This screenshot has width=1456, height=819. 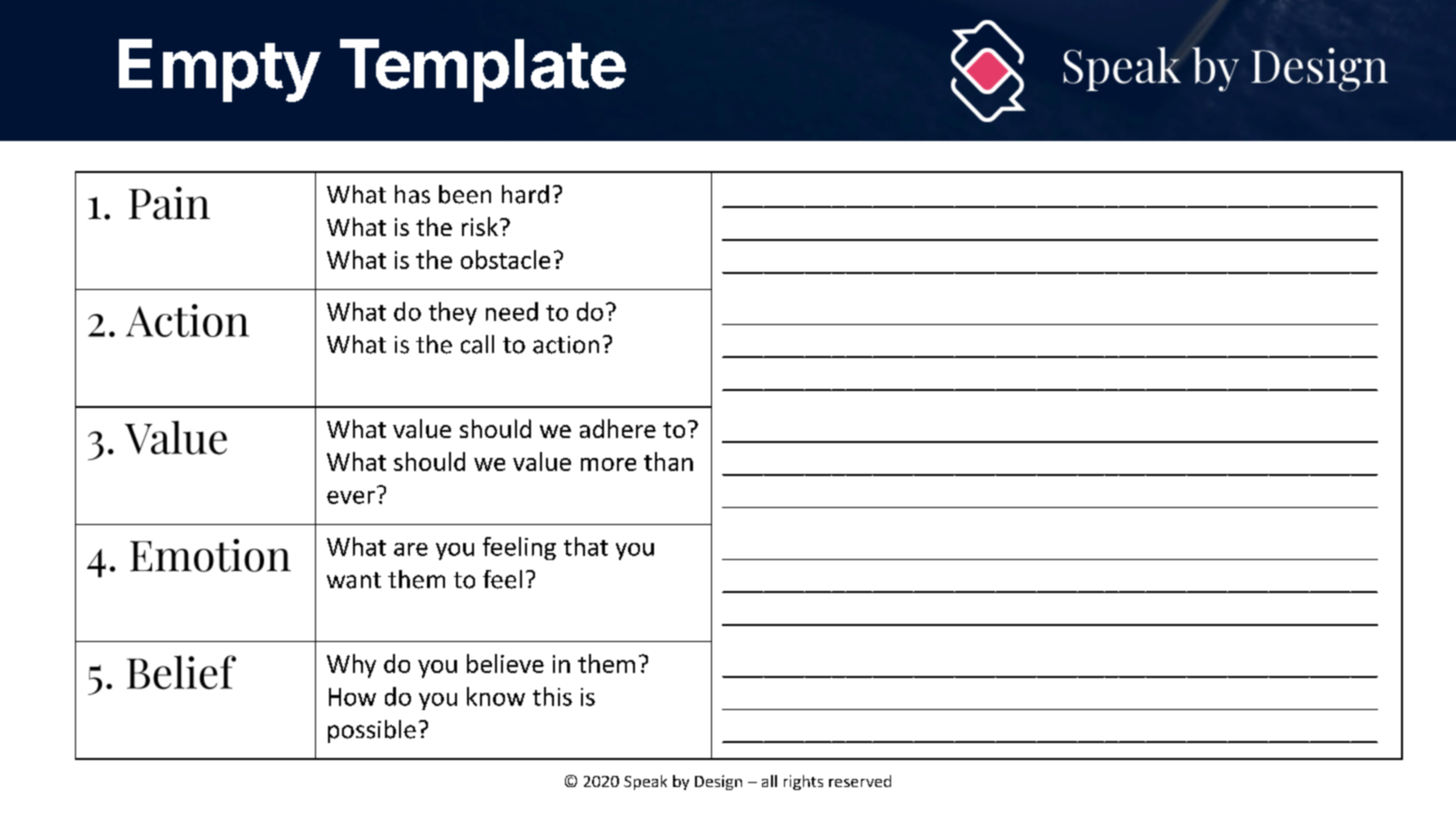 I want to click on hard, so click(x=525, y=194).
